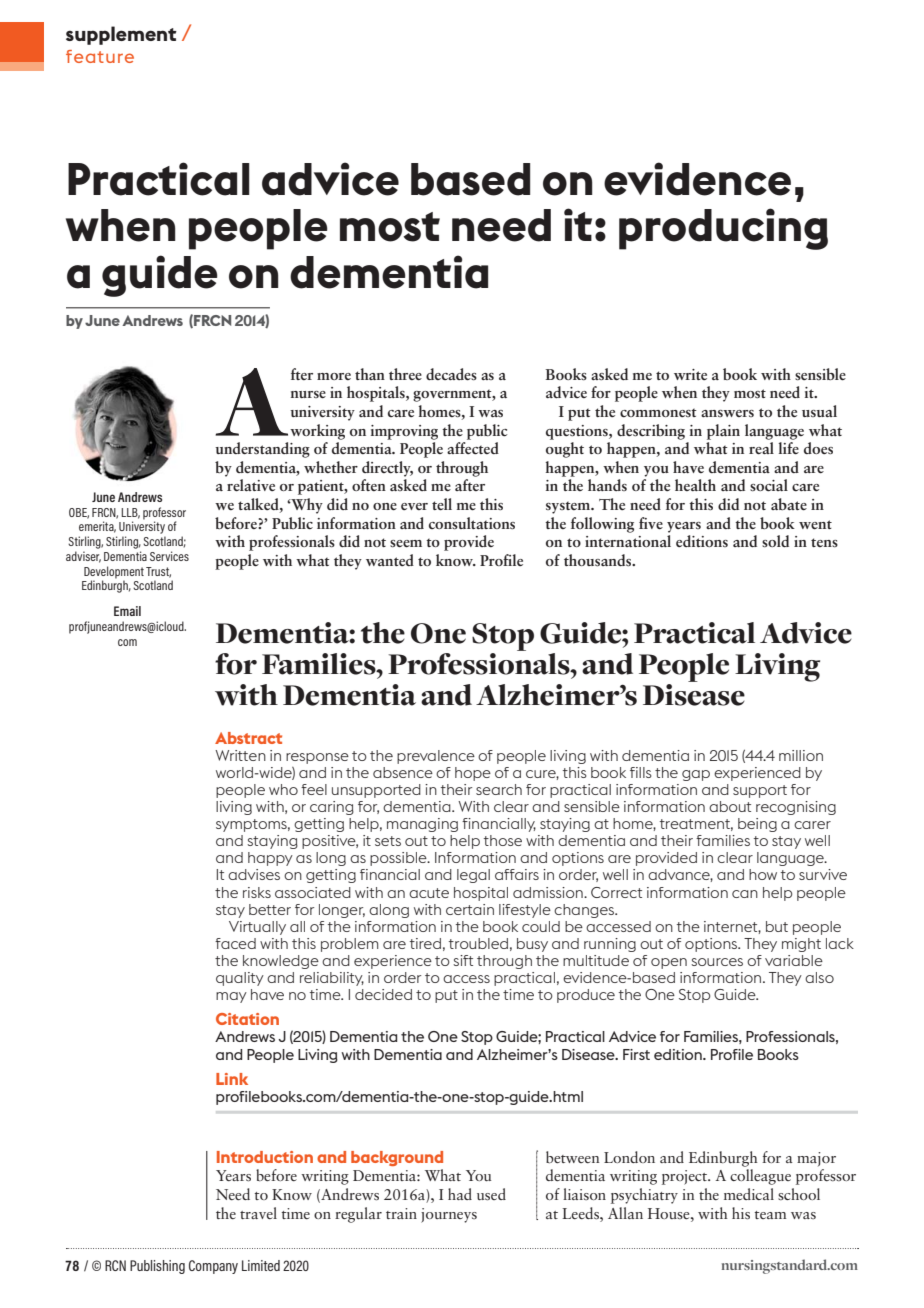 The width and height of the page is (924, 1308). I want to click on write, so click(690, 374).
